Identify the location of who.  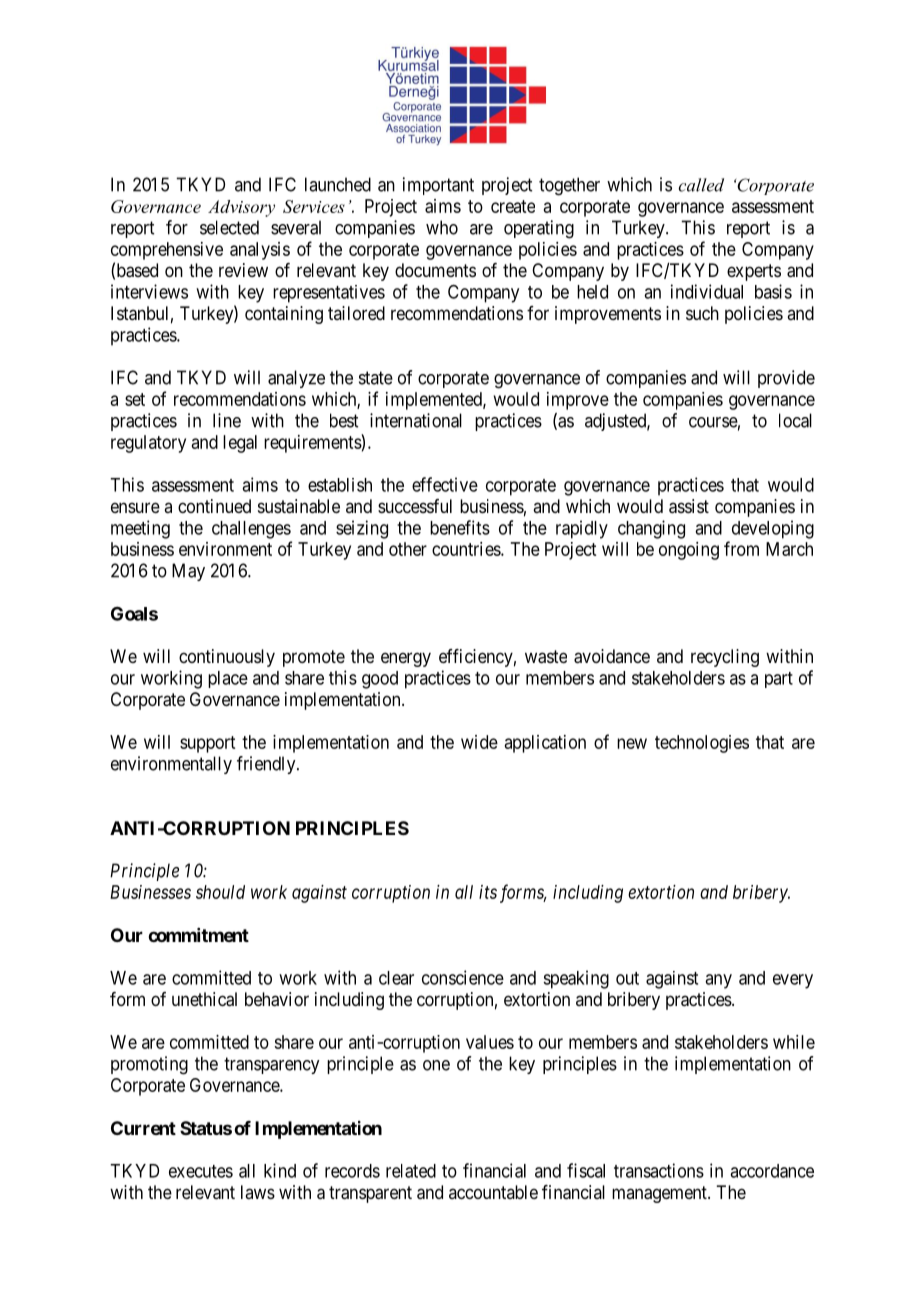
(442, 227).
